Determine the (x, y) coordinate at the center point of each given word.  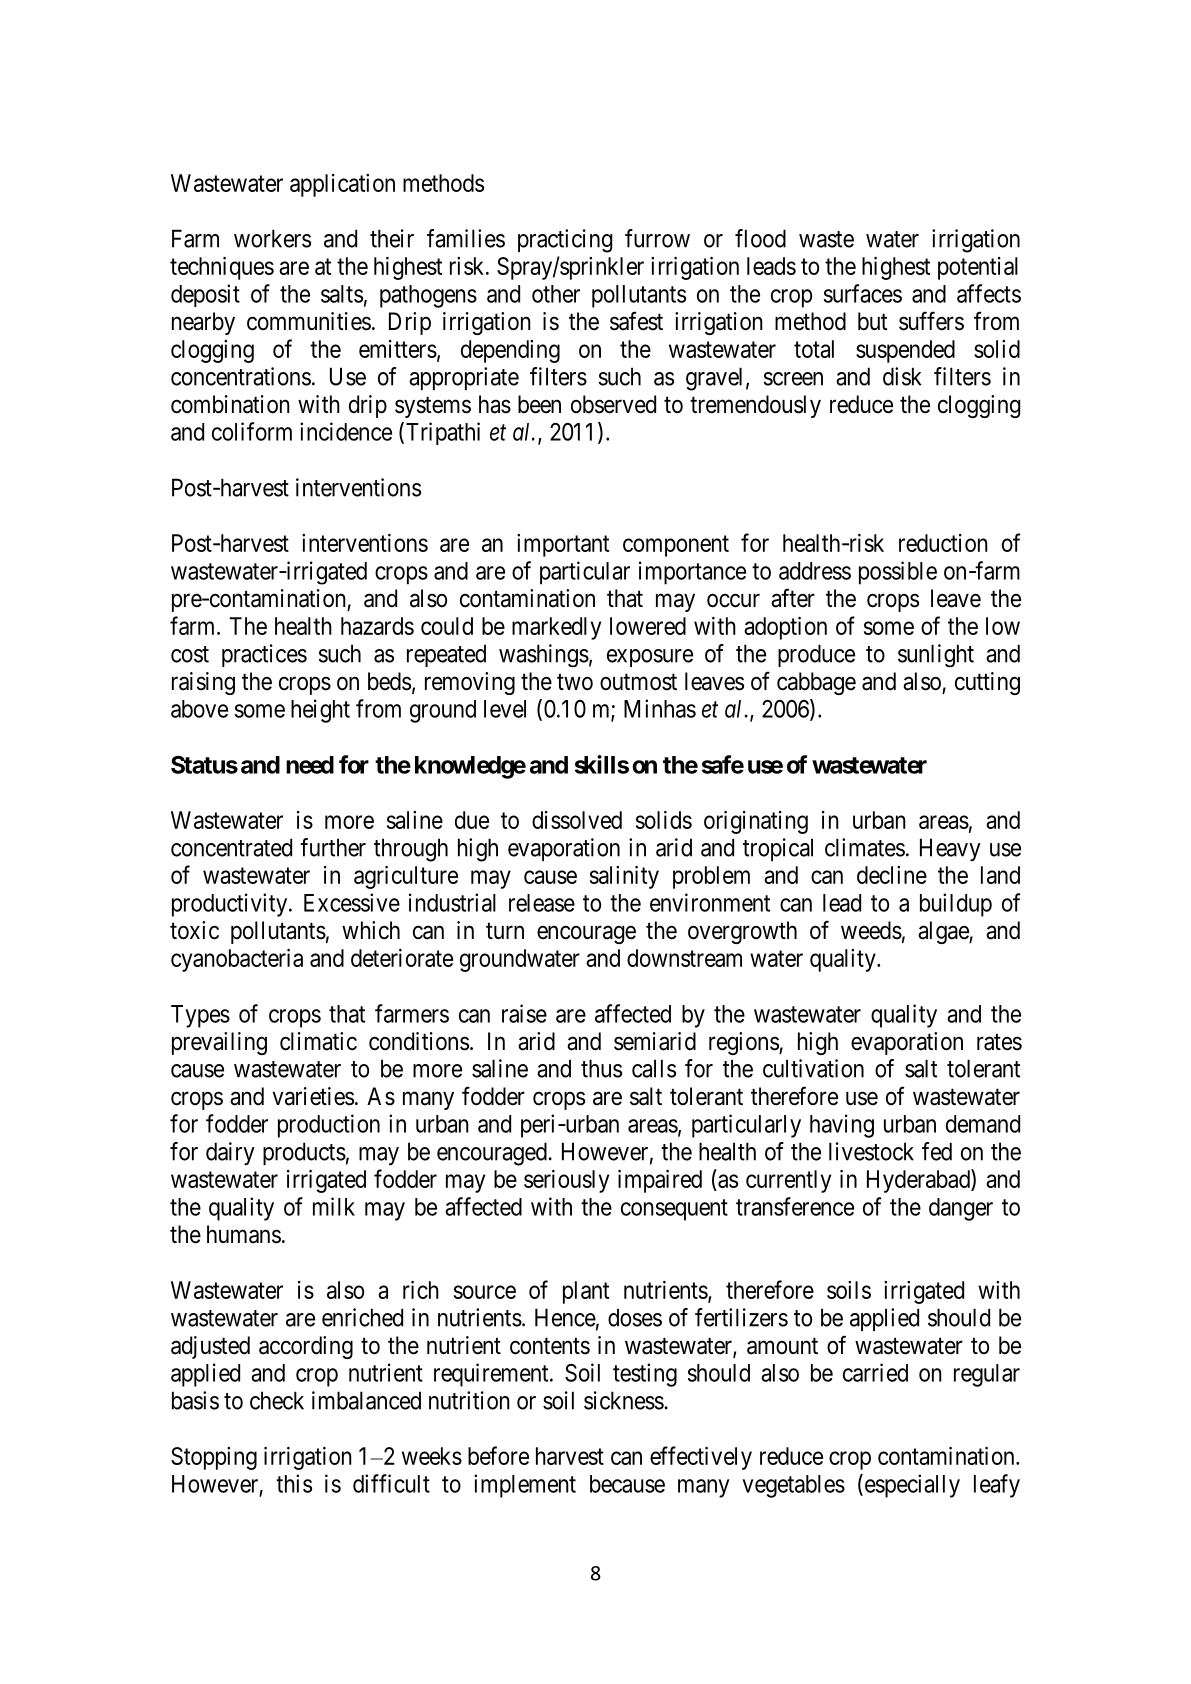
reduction (943, 543)
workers (272, 238)
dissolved (577, 820)
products (304, 1153)
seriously (566, 1181)
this (294, 1483)
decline (892, 875)
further (333, 847)
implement (525, 1486)
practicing (565, 241)
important (563, 545)
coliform (252, 431)
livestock (871, 1151)
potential (978, 268)
